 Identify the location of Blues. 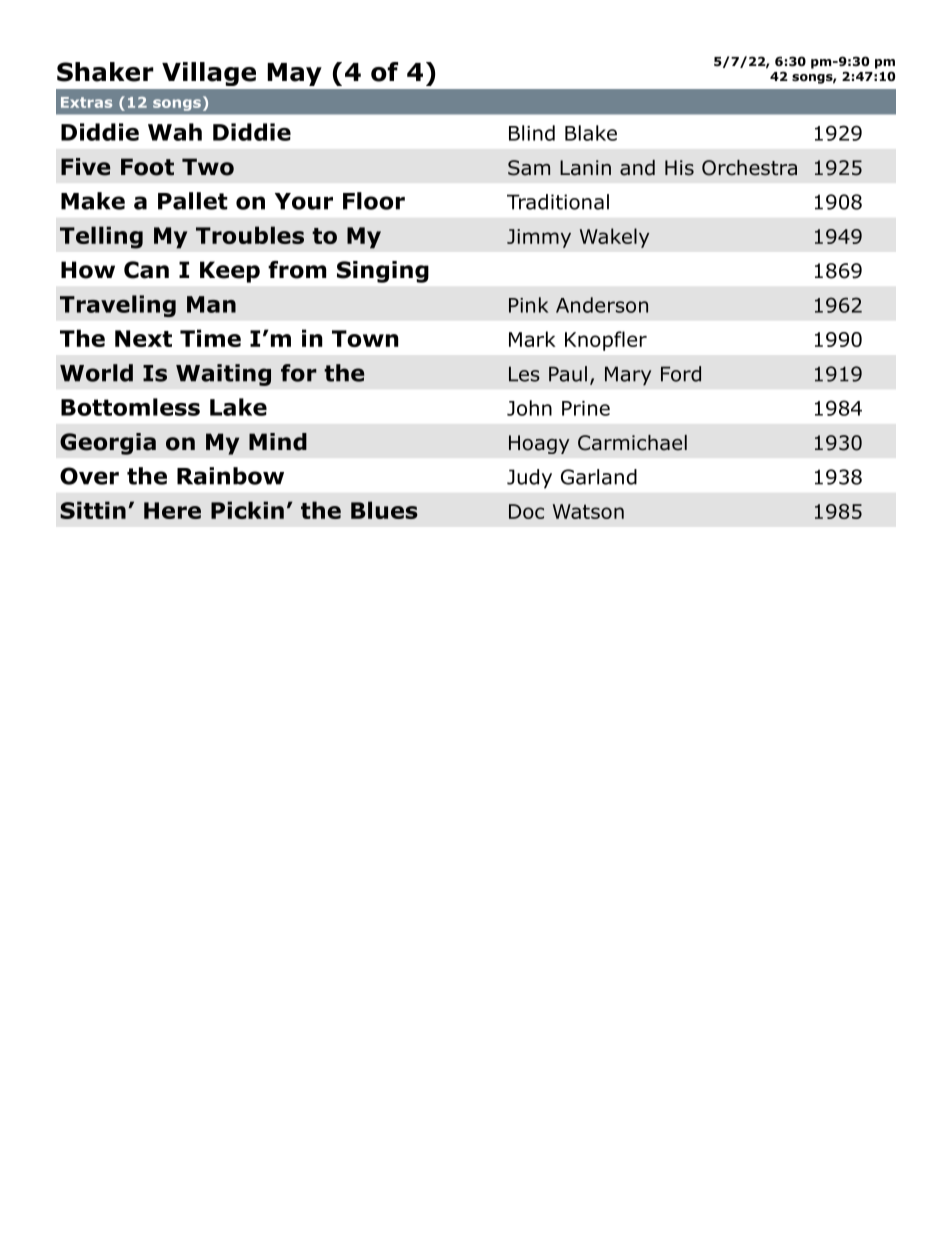
(384, 510).
